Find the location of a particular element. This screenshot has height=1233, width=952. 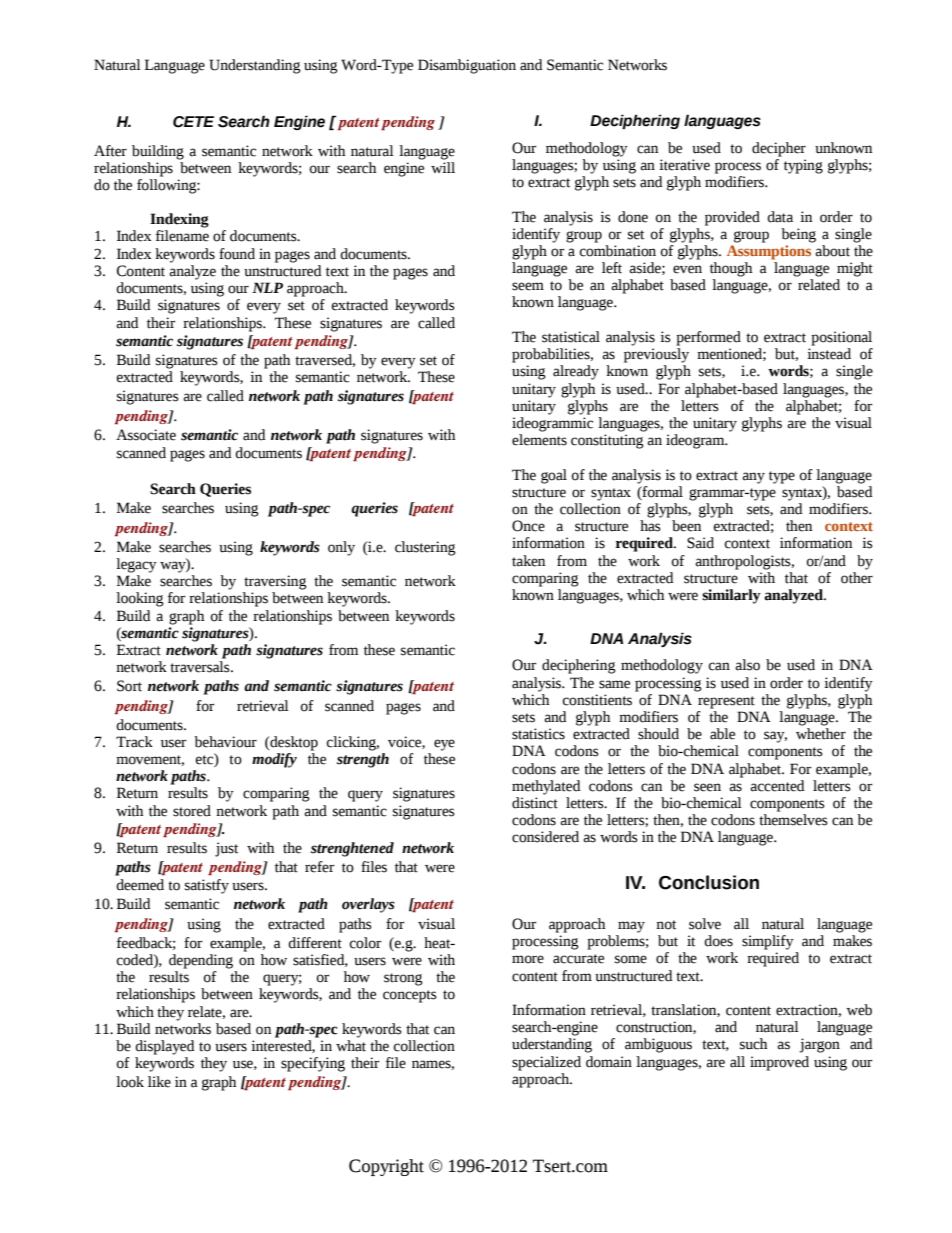

Disambiguation is located at coordinates (467, 66).
